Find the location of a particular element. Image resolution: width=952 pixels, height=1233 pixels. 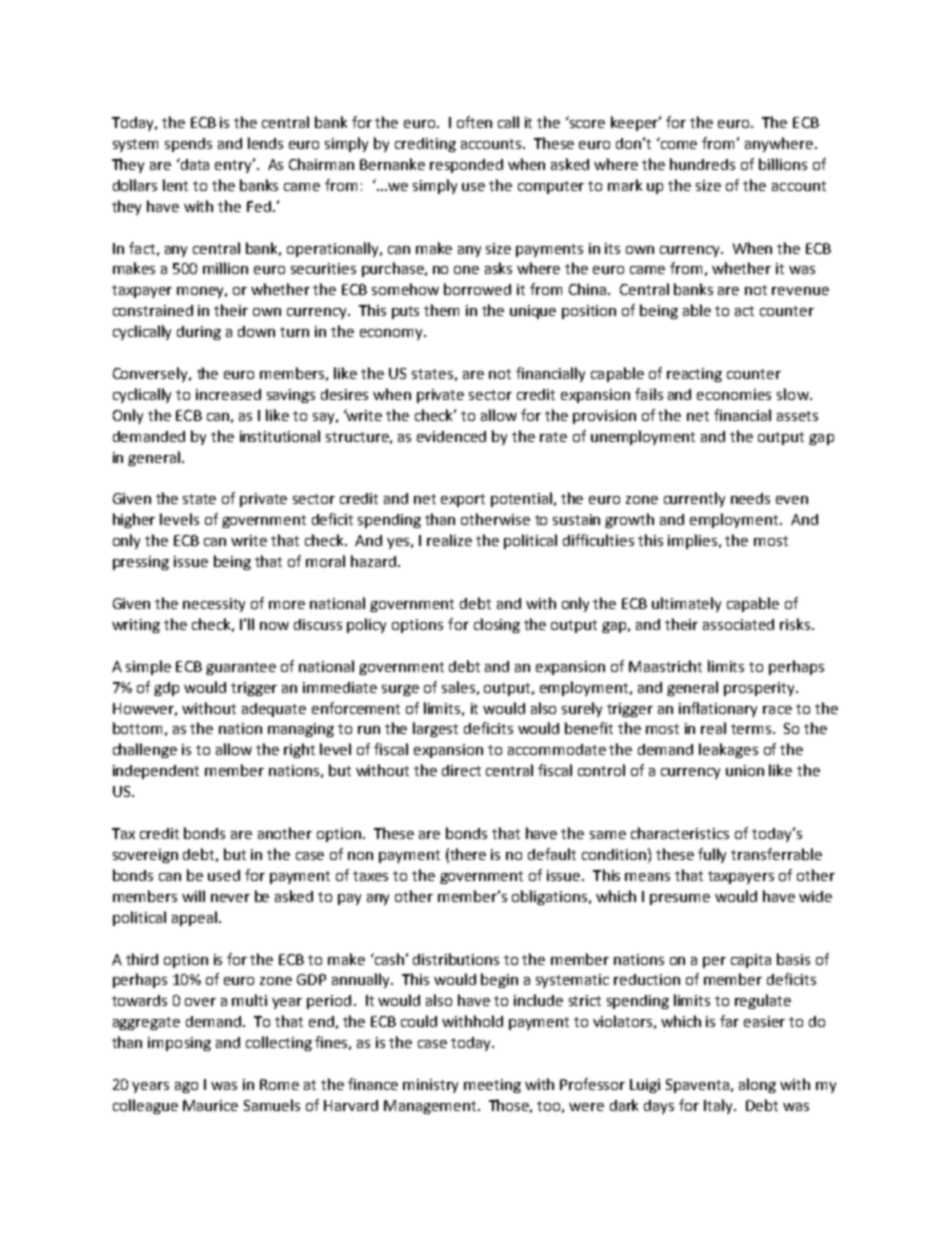

data is located at coordinates (194, 164).
